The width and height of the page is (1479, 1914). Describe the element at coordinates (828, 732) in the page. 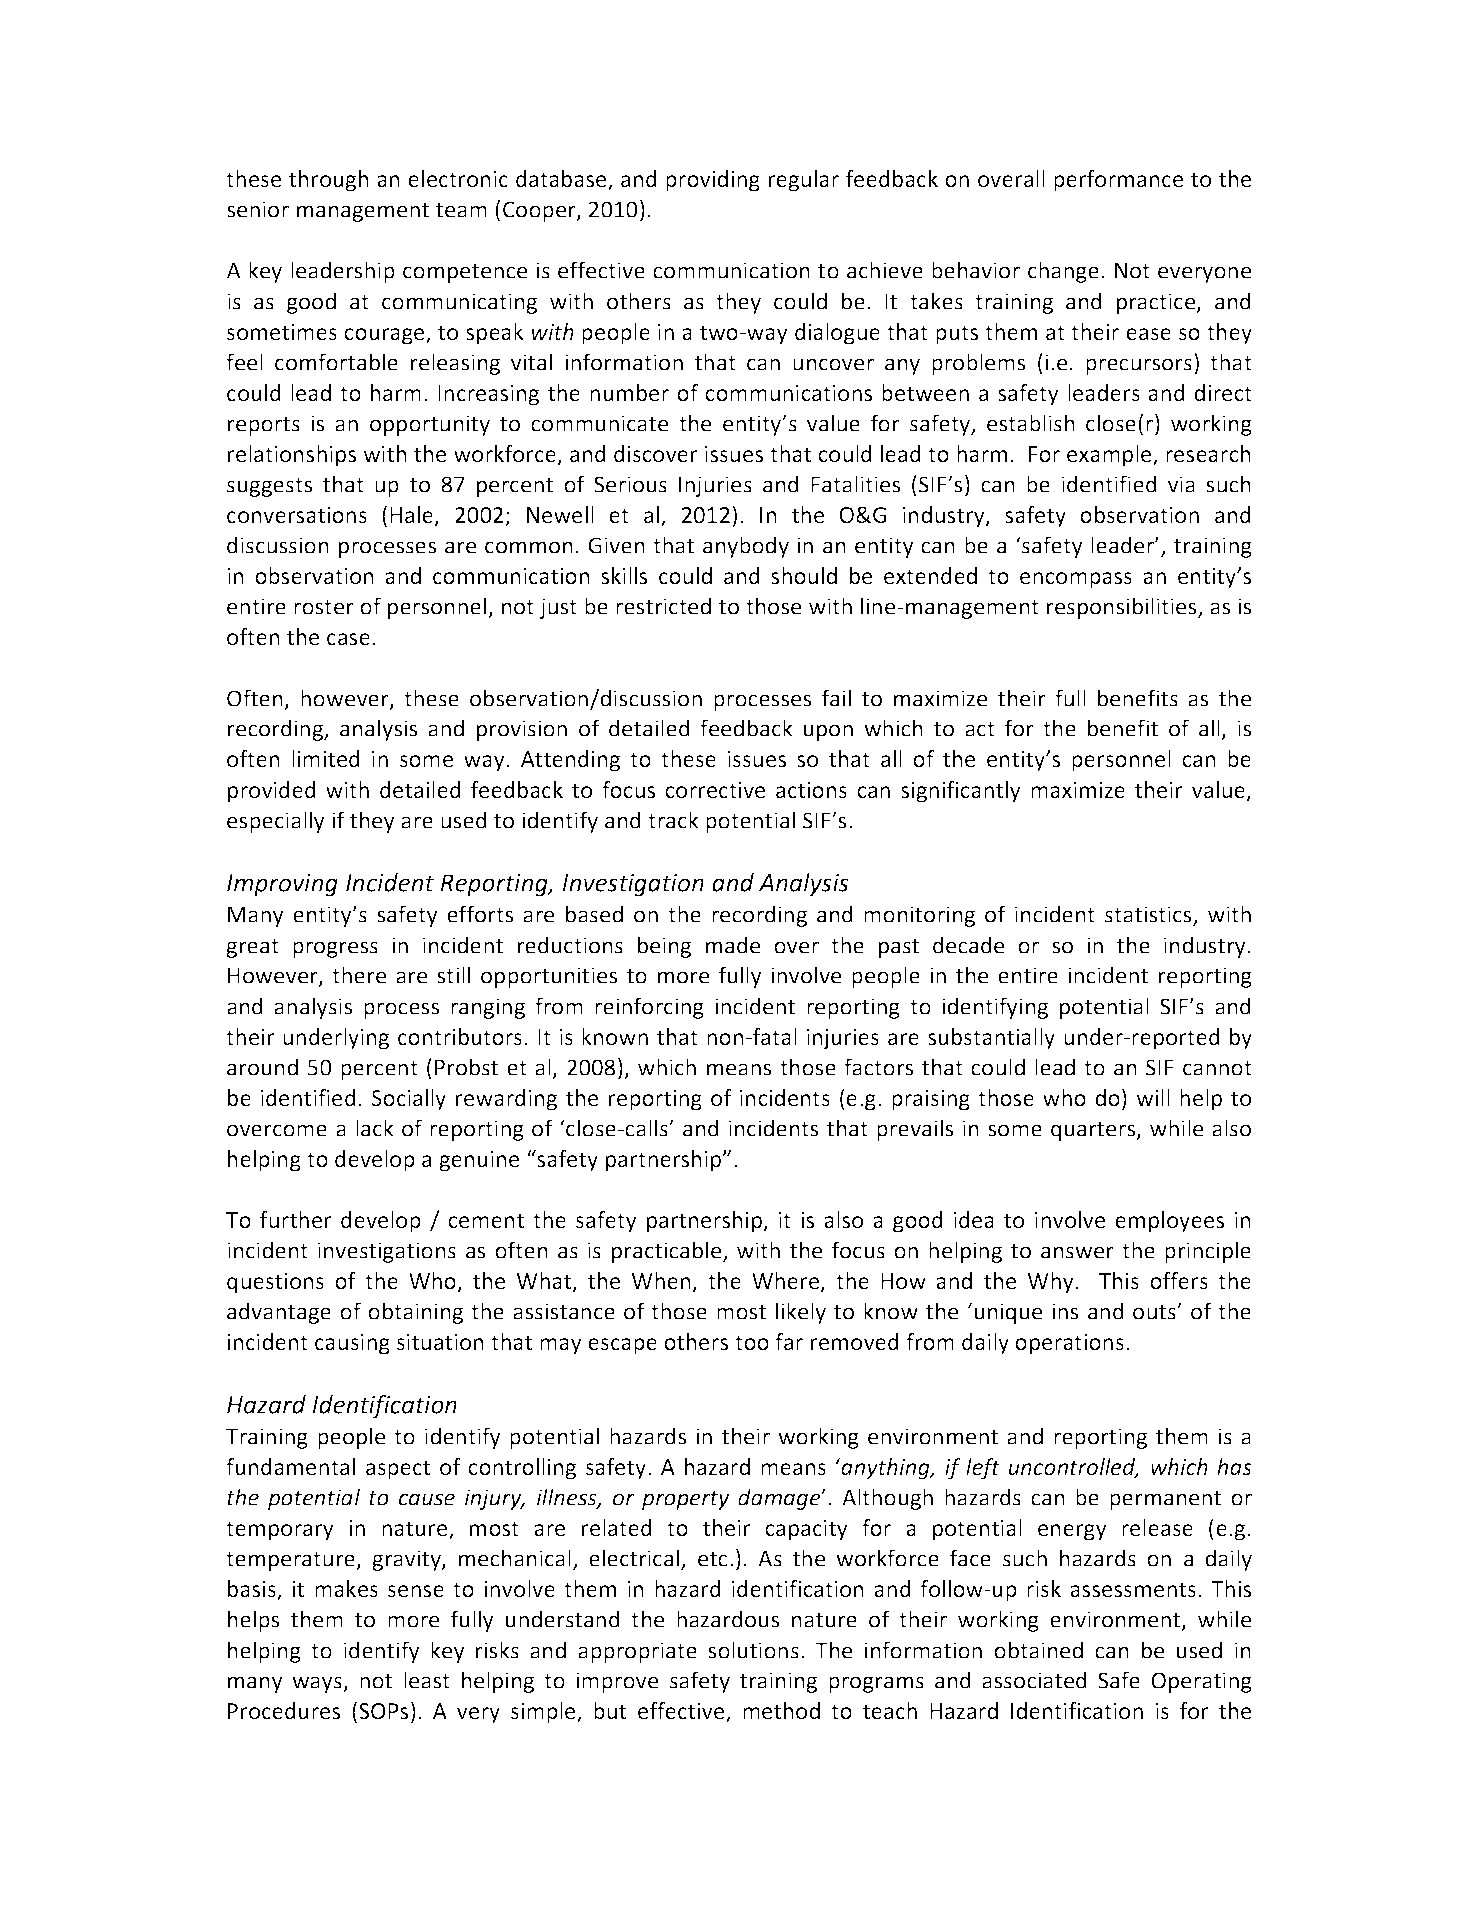

I see `upon` at that location.
